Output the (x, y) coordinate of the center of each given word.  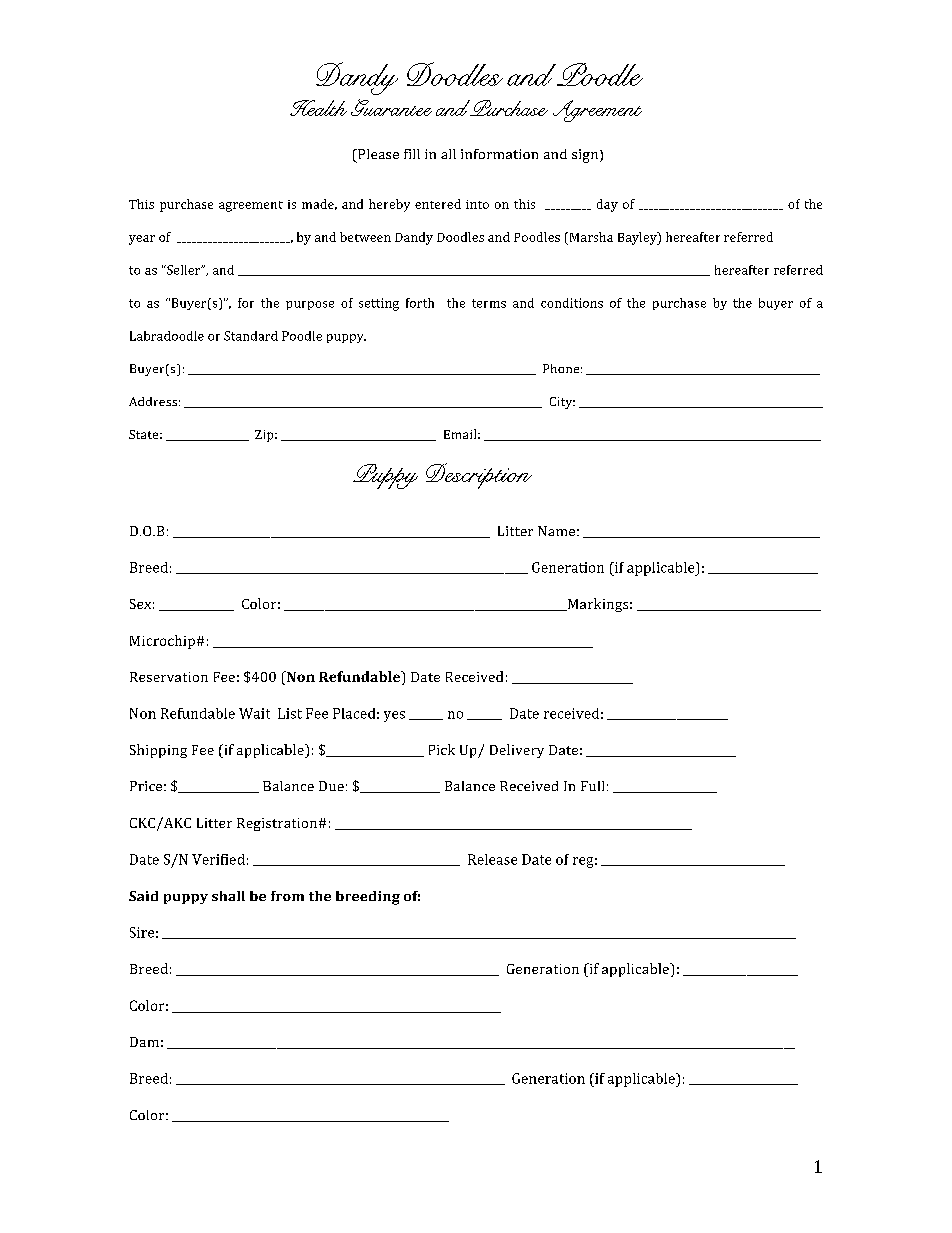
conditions (572, 303)
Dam (144, 1042)
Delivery (517, 751)
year (142, 240)
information (499, 154)
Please (377, 154)
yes (394, 716)
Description (479, 476)
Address (153, 401)
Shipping (158, 751)
